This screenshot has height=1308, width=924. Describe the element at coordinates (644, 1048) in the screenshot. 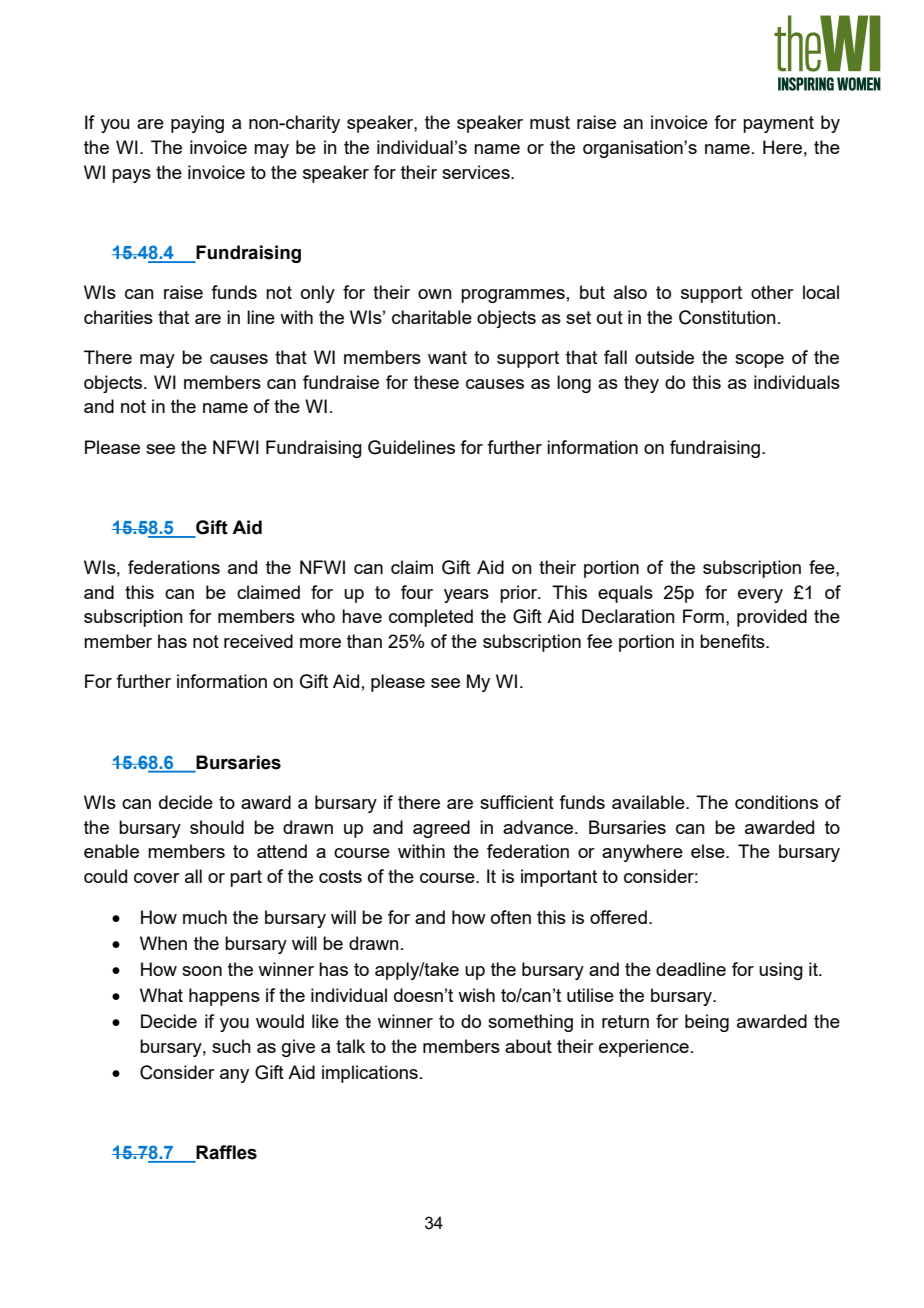

I see `experience` at that location.
